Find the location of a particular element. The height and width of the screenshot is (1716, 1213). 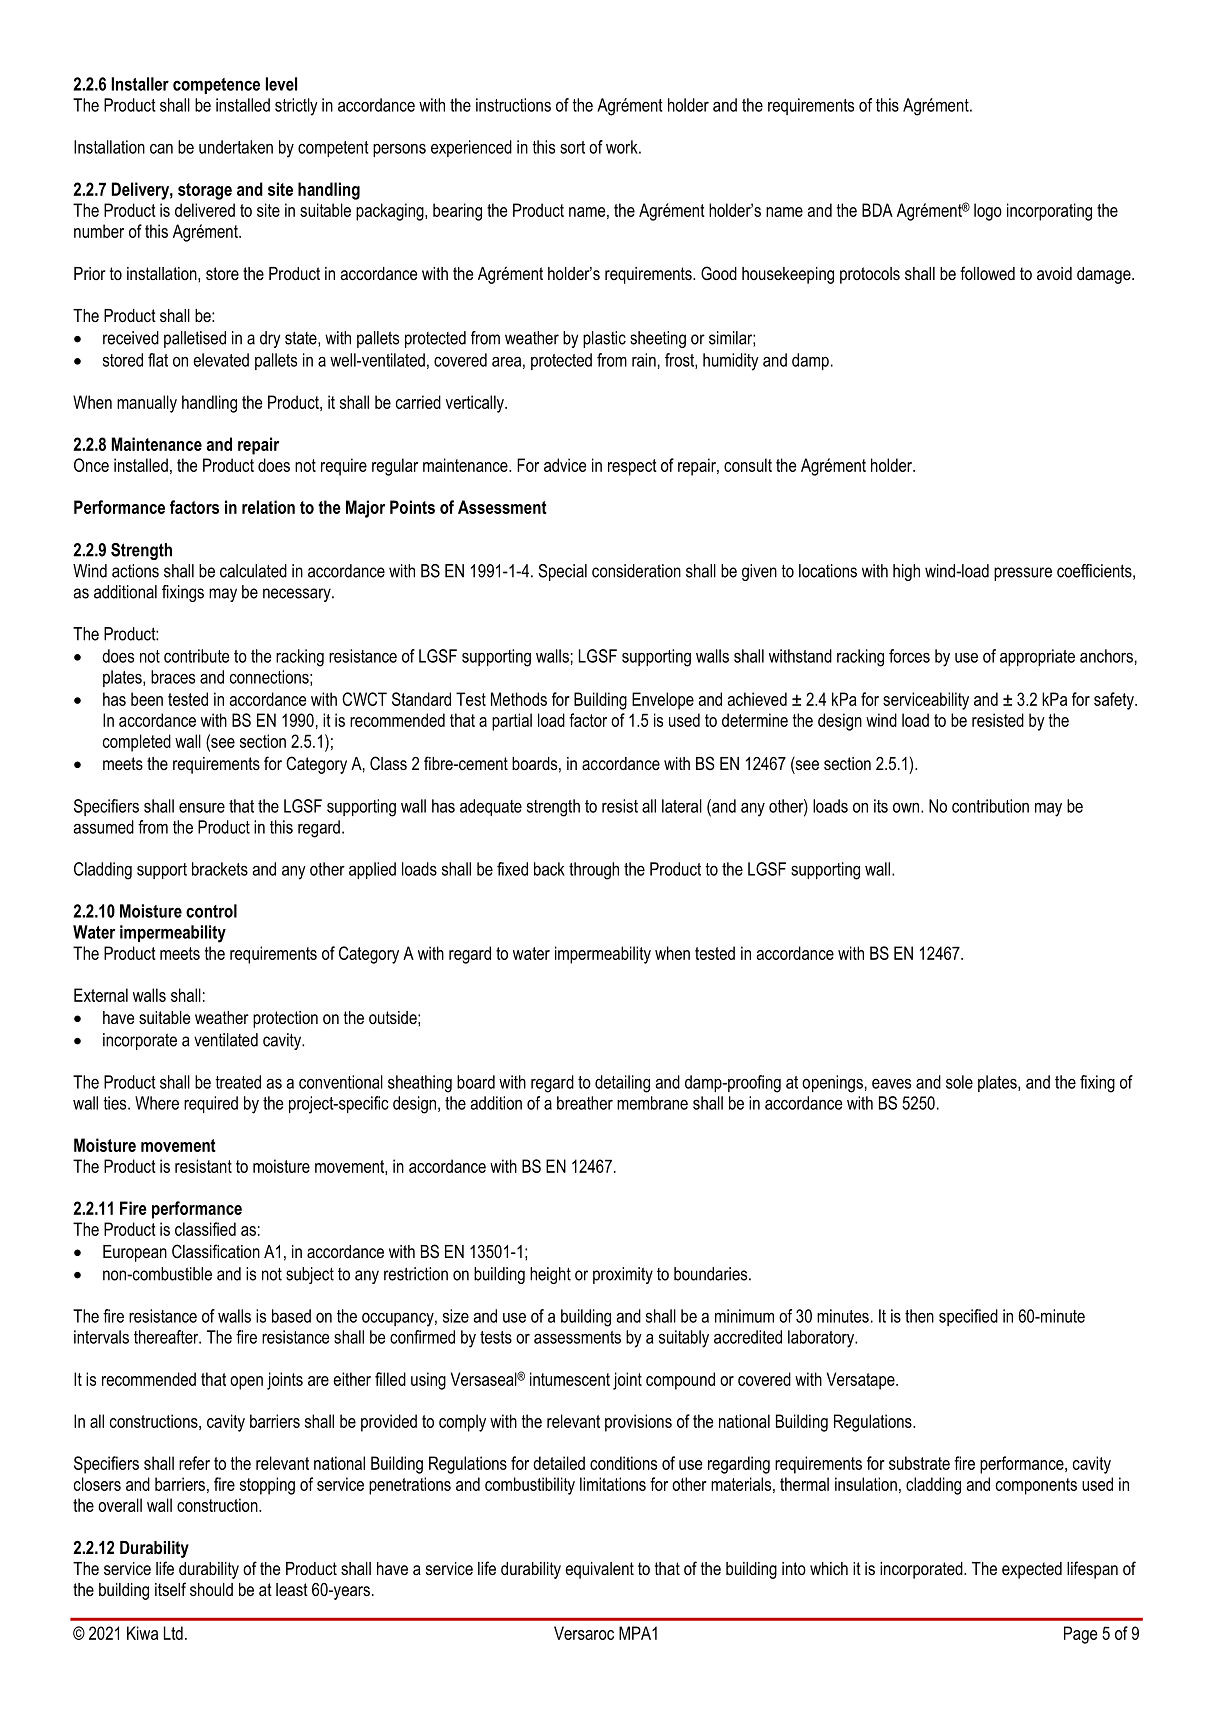

equivalent is located at coordinates (599, 1570).
